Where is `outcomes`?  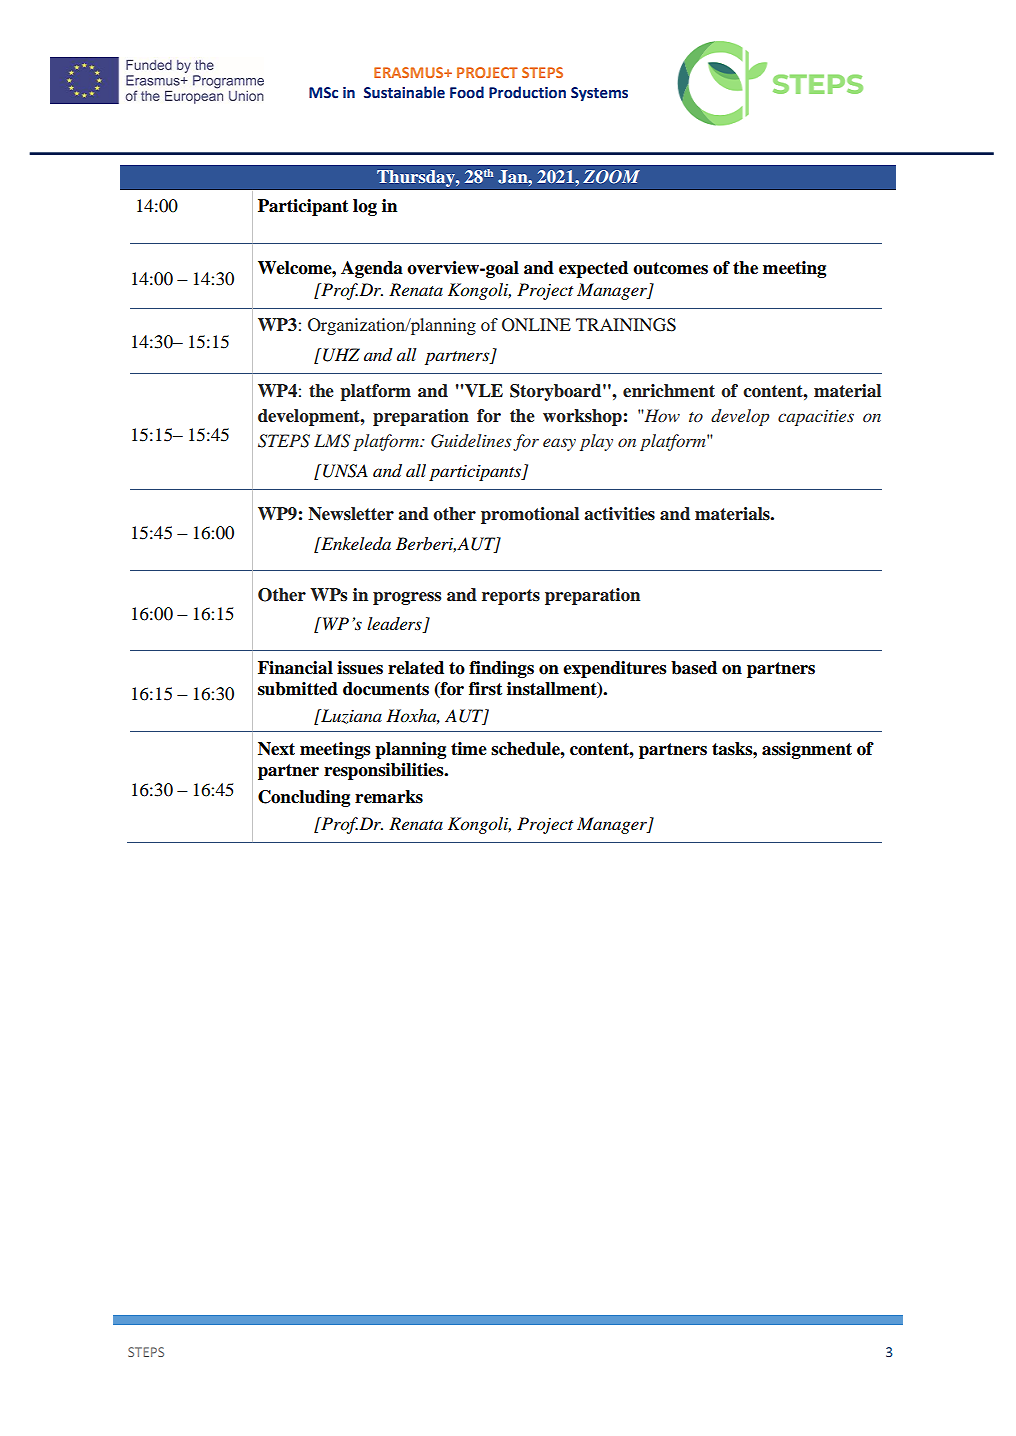 outcomes is located at coordinates (670, 268).
